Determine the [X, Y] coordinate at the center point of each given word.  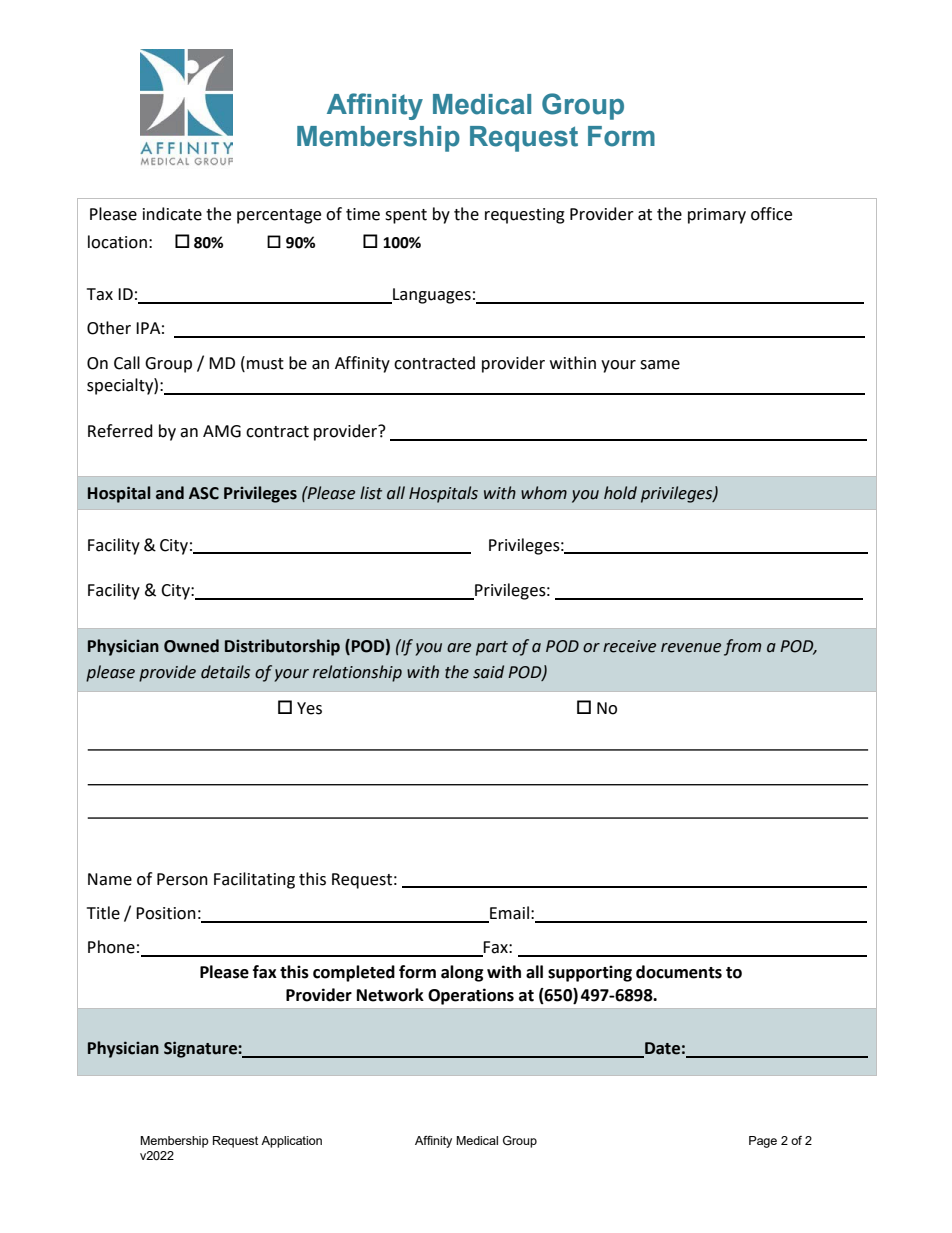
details [225, 672]
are [459, 648]
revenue [691, 648]
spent [406, 216]
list [371, 493]
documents [679, 972]
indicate [172, 214]
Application [291, 1142]
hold [620, 493]
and [170, 493]
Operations [471, 996]
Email [508, 914]
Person [182, 879]
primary [717, 216]
